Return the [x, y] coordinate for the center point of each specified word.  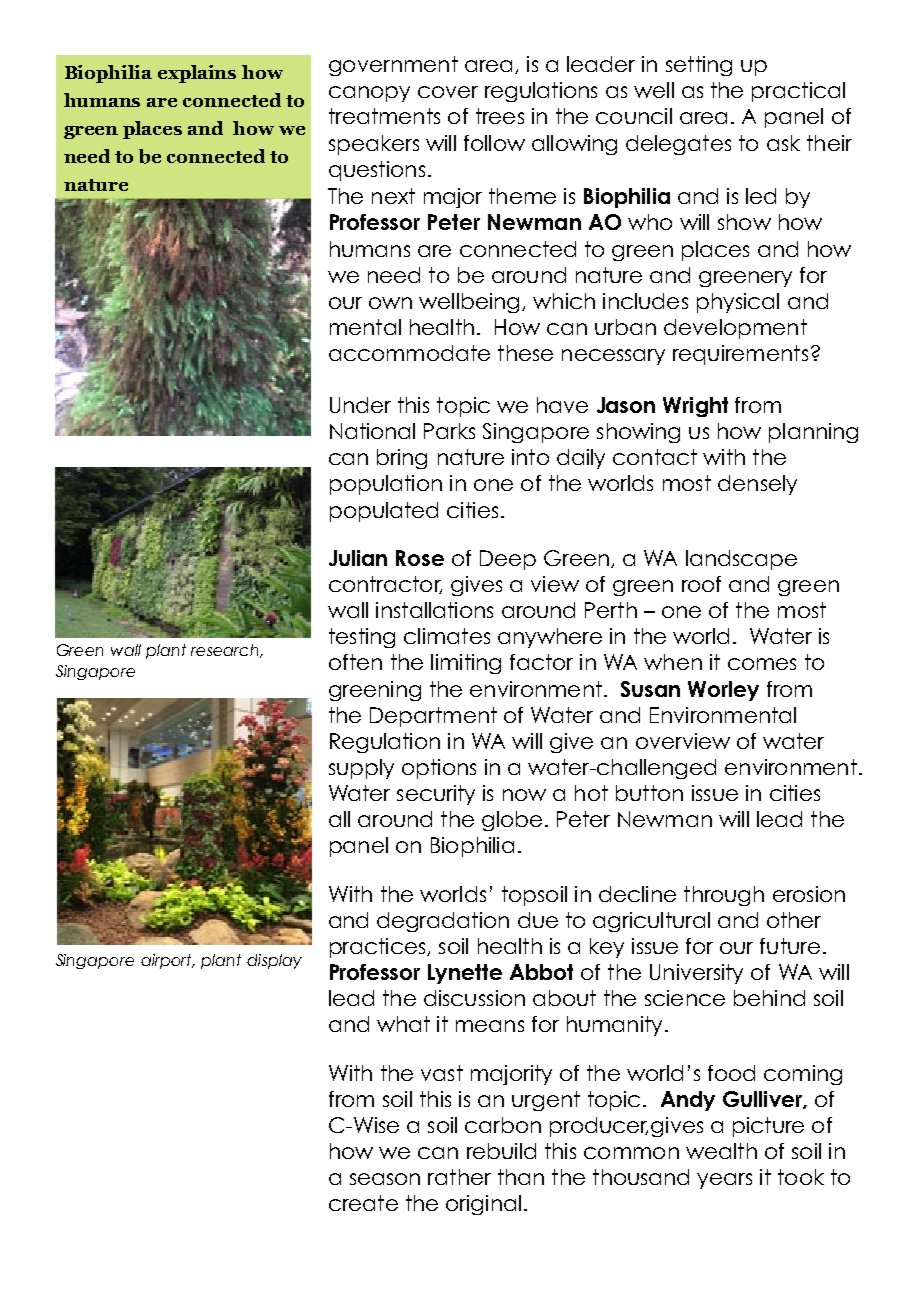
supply [361, 769]
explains [197, 74]
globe [512, 821]
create [363, 1203]
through [724, 896]
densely [757, 485]
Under [360, 405]
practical [798, 92]
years [724, 1181]
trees [500, 116]
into [530, 457]
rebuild [501, 1151]
